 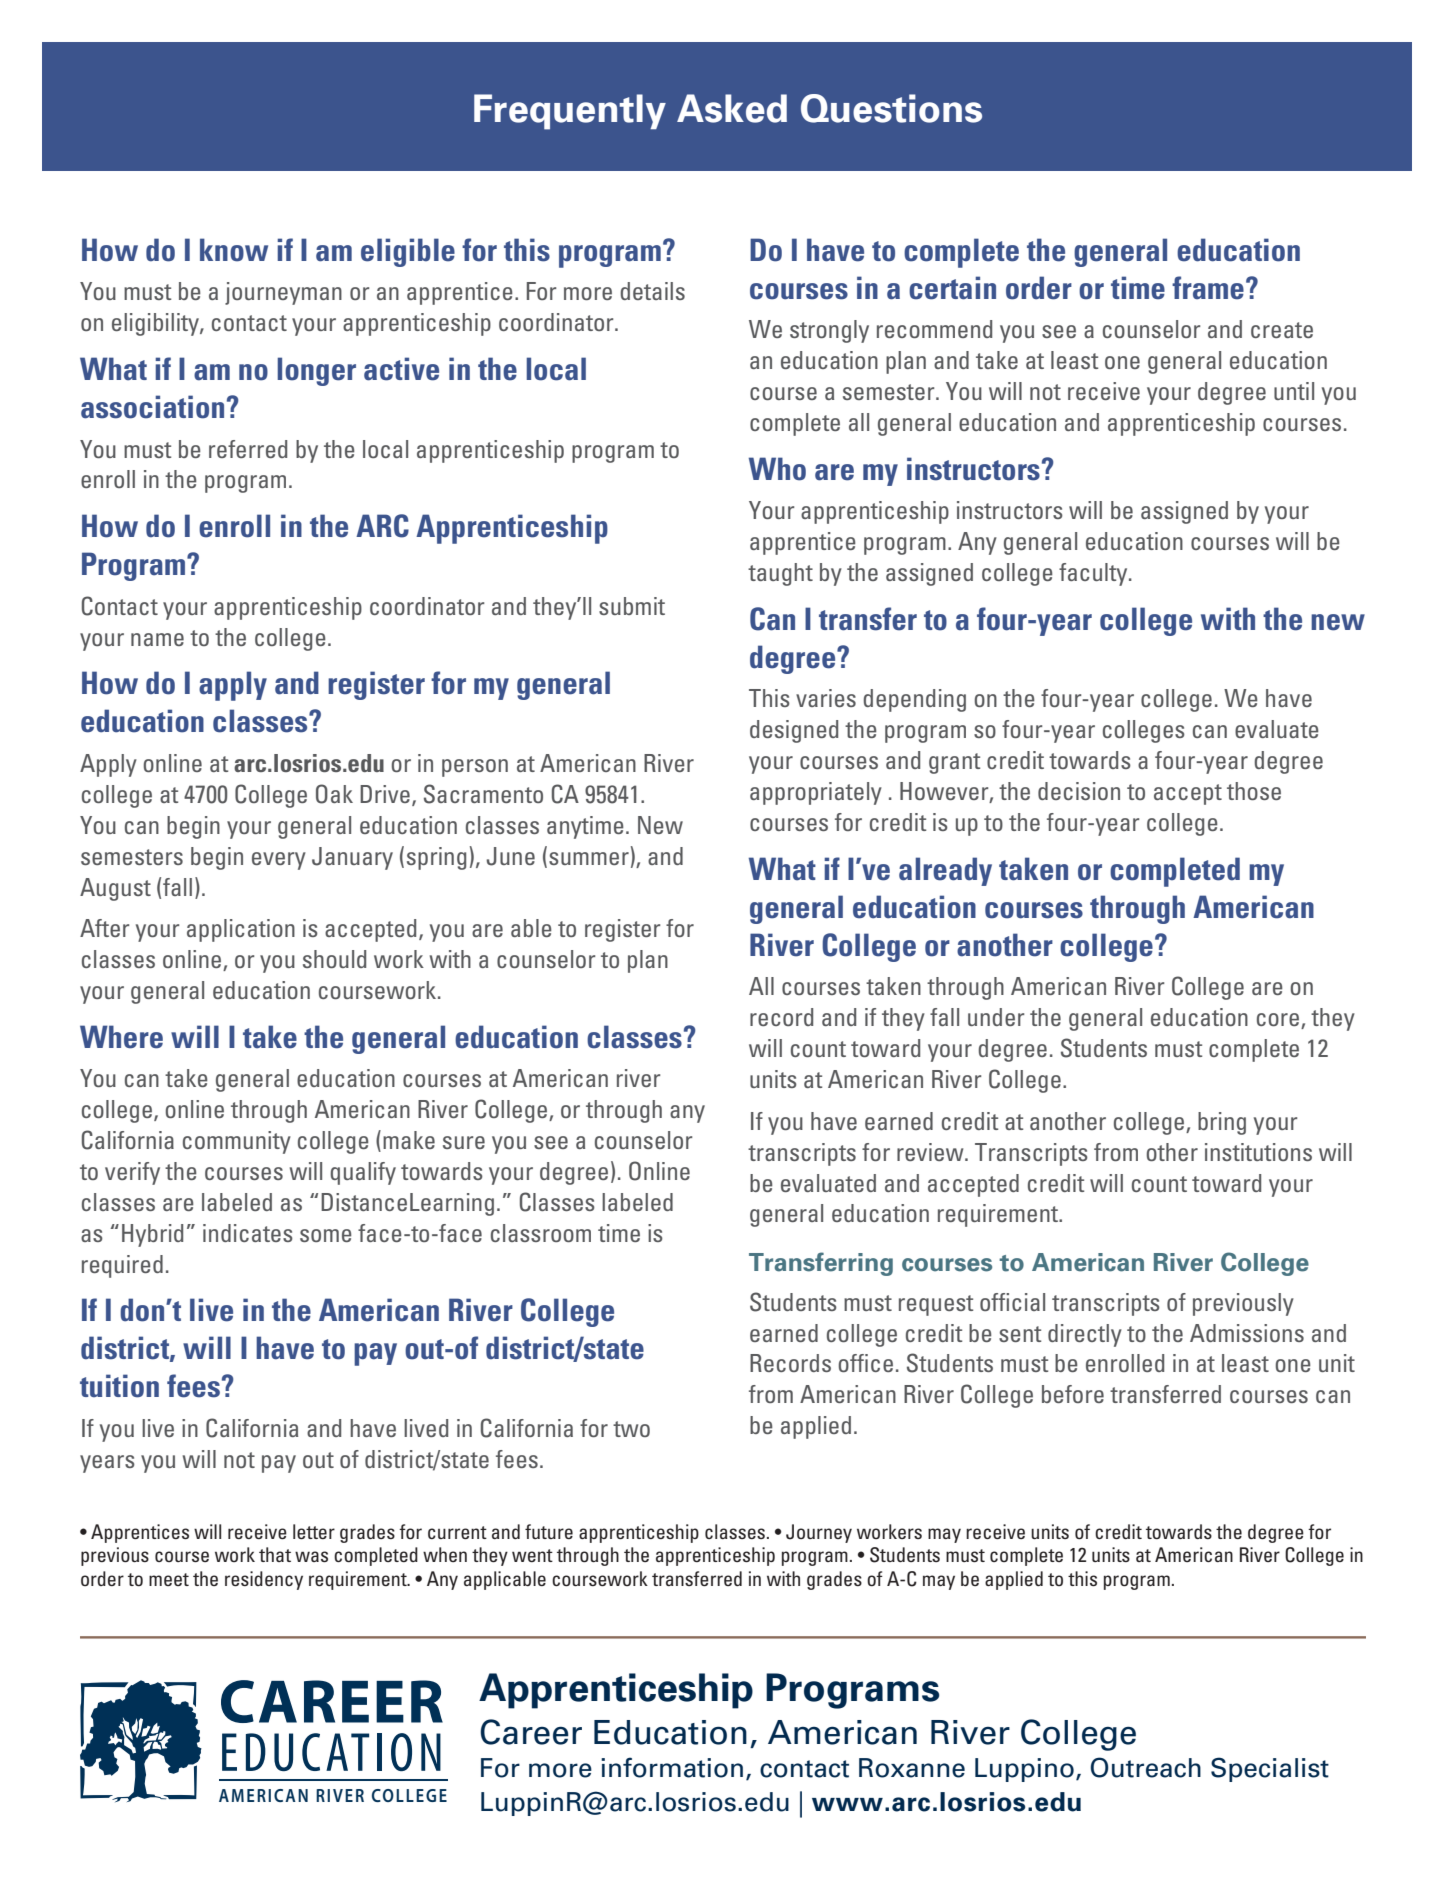 What do you see at coordinates (589, 858) in the page?
I see `summer` at bounding box center [589, 858].
